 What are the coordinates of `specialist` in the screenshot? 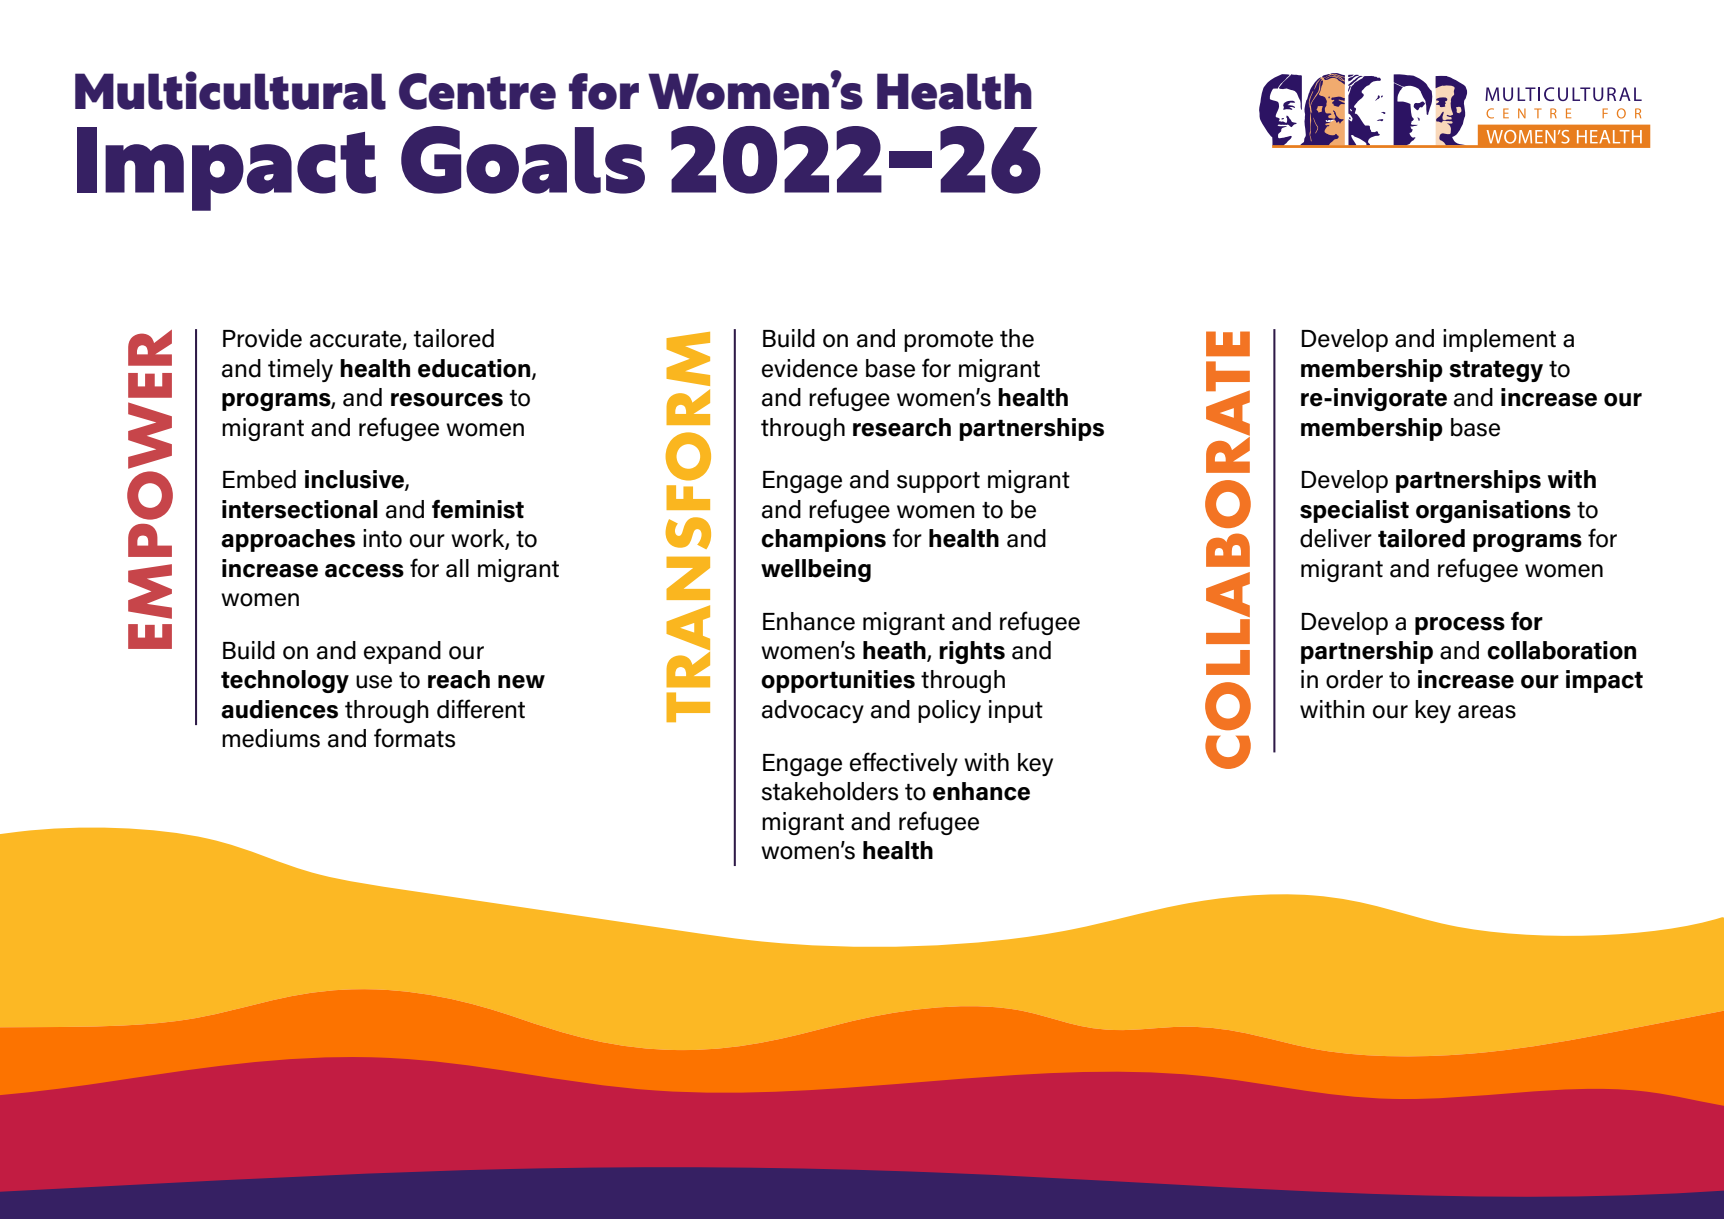 It's located at (1354, 511).
